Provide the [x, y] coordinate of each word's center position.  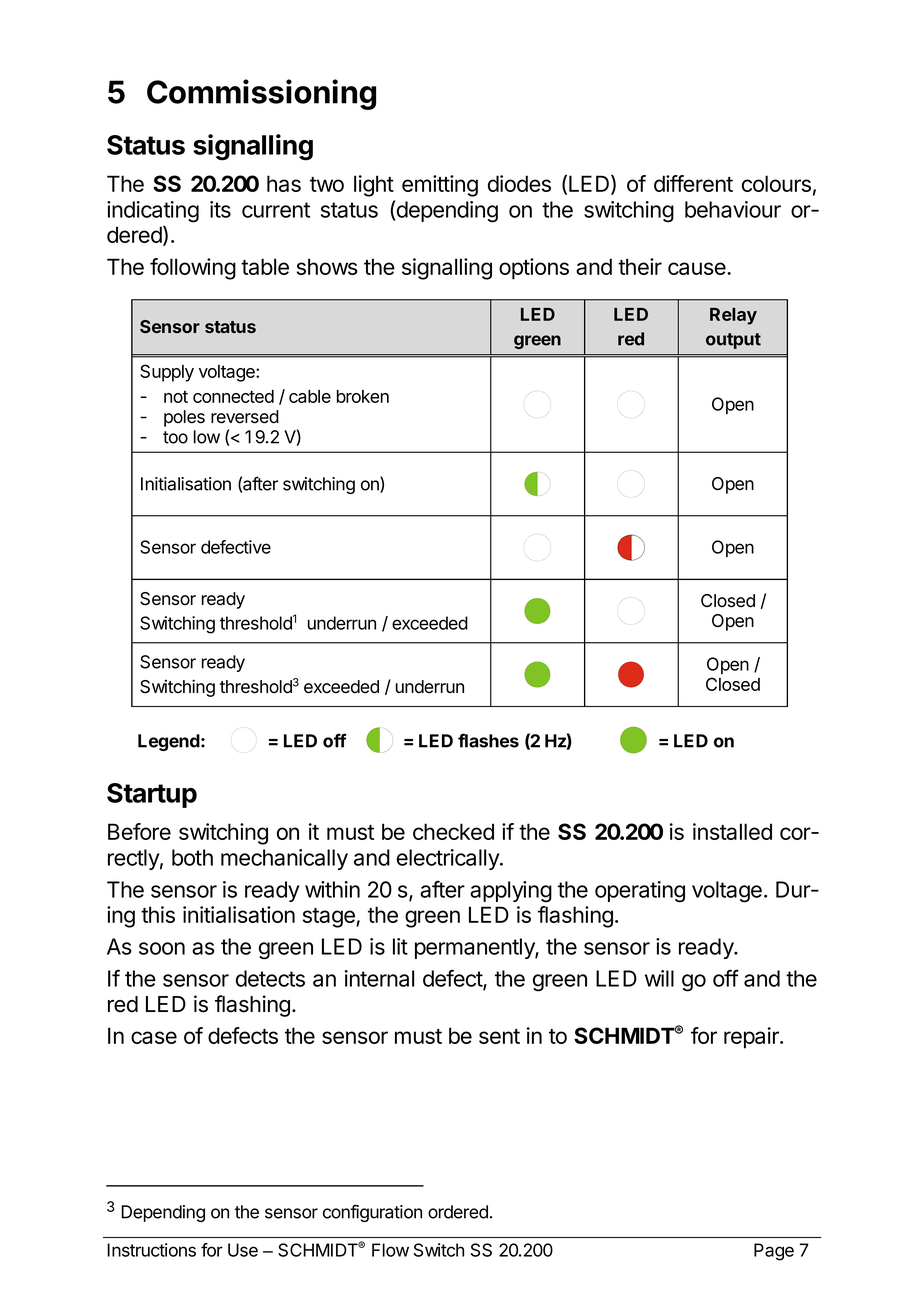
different [693, 183]
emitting [440, 186]
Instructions [151, 1250]
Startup [152, 795]
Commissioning [261, 94]
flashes [488, 740]
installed [732, 831]
